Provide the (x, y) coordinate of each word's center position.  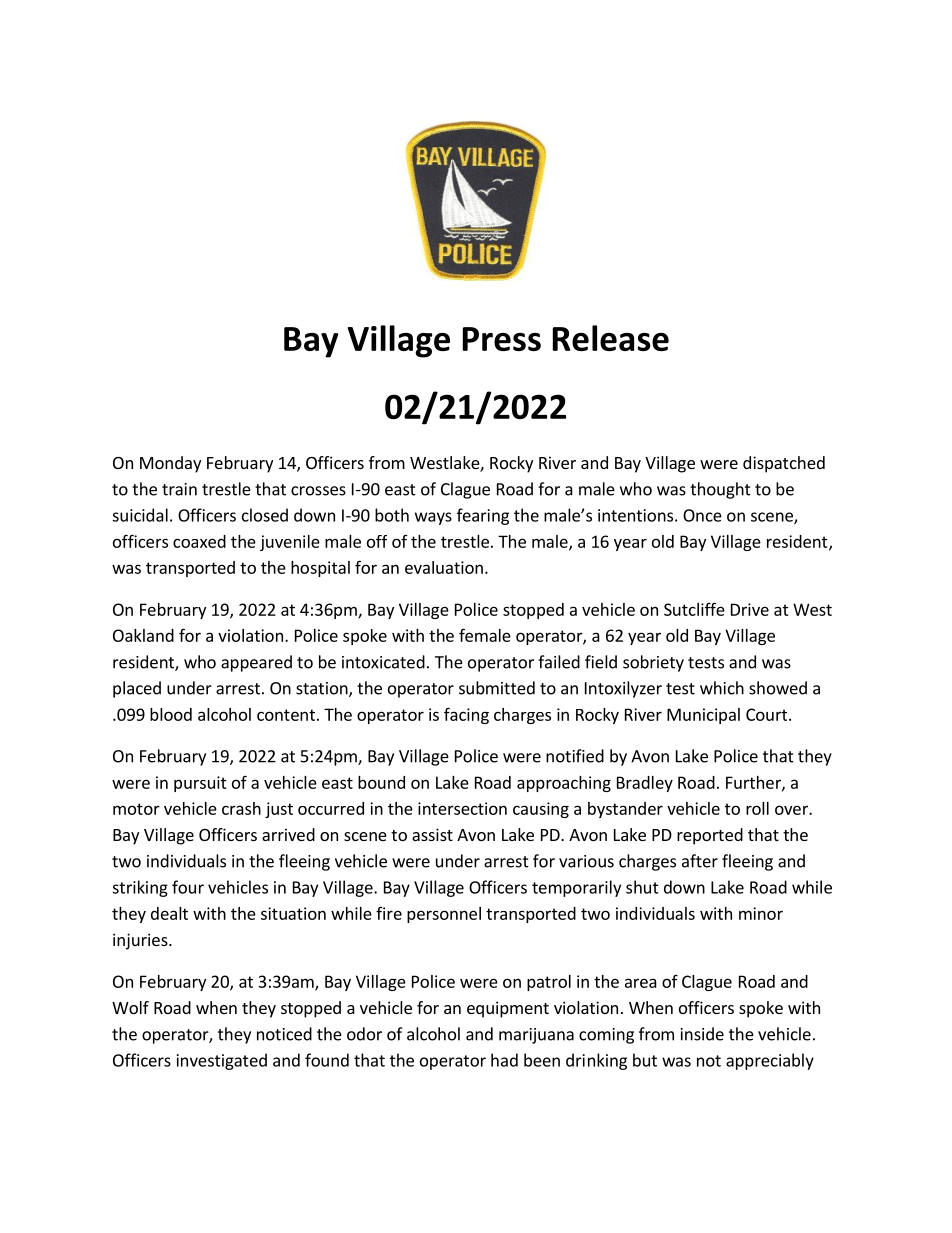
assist (432, 834)
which (722, 688)
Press (502, 339)
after (700, 861)
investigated (222, 1061)
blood (171, 714)
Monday (170, 464)
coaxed (199, 541)
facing (466, 715)
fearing (483, 516)
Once (702, 515)
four (188, 887)
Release (611, 338)
